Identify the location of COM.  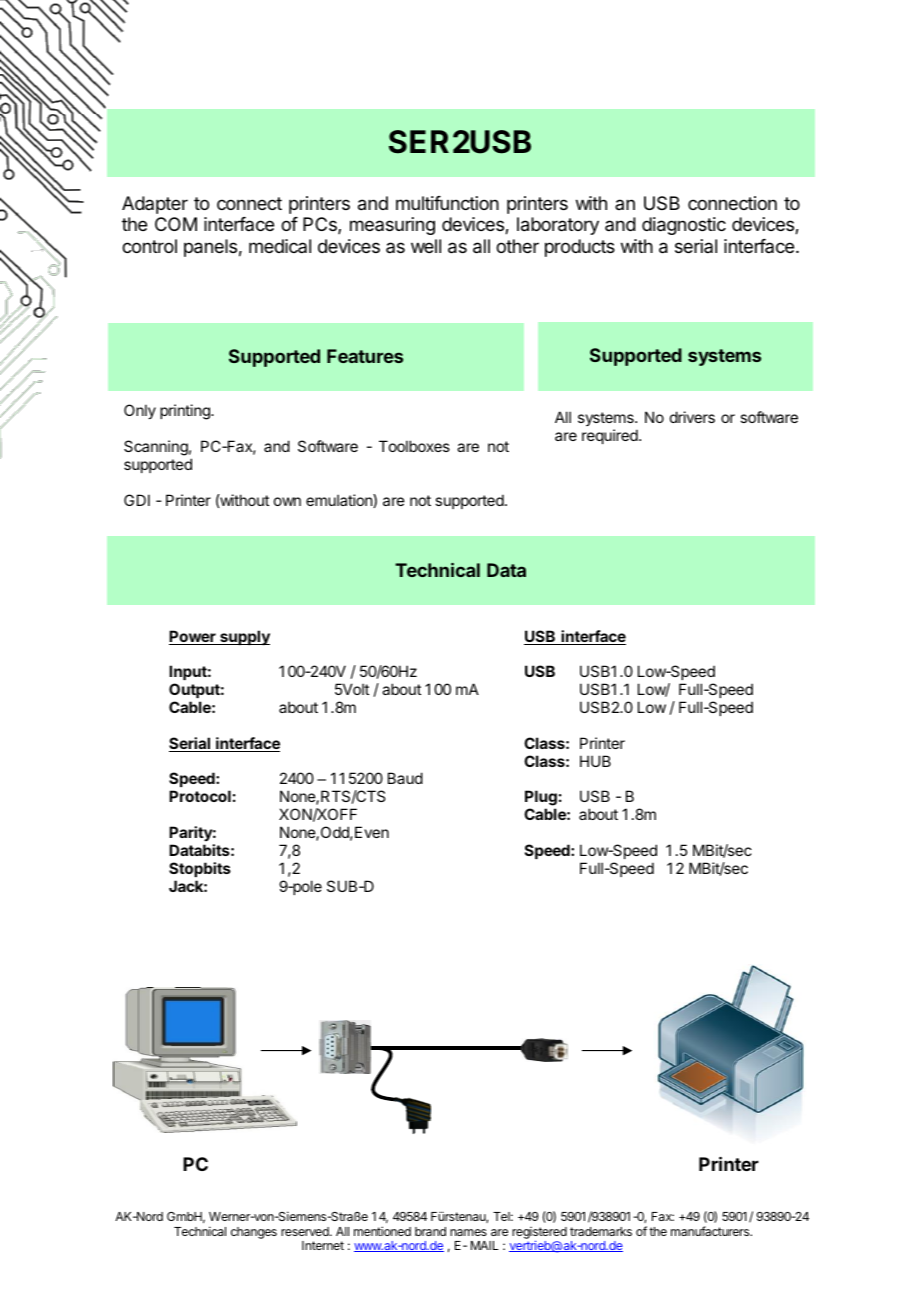
(176, 224).
